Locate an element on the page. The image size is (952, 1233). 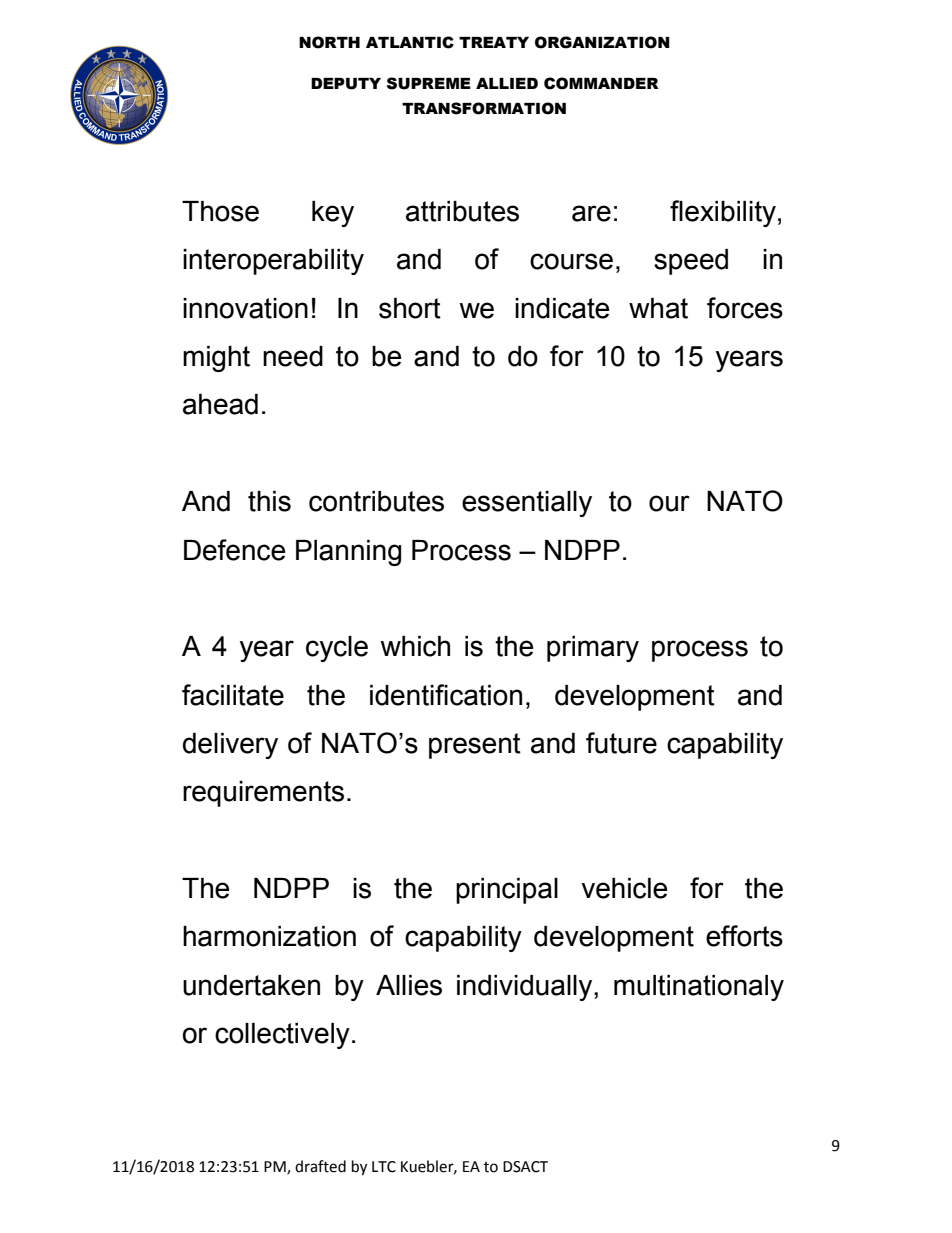
NORTH is located at coordinates (329, 42).
